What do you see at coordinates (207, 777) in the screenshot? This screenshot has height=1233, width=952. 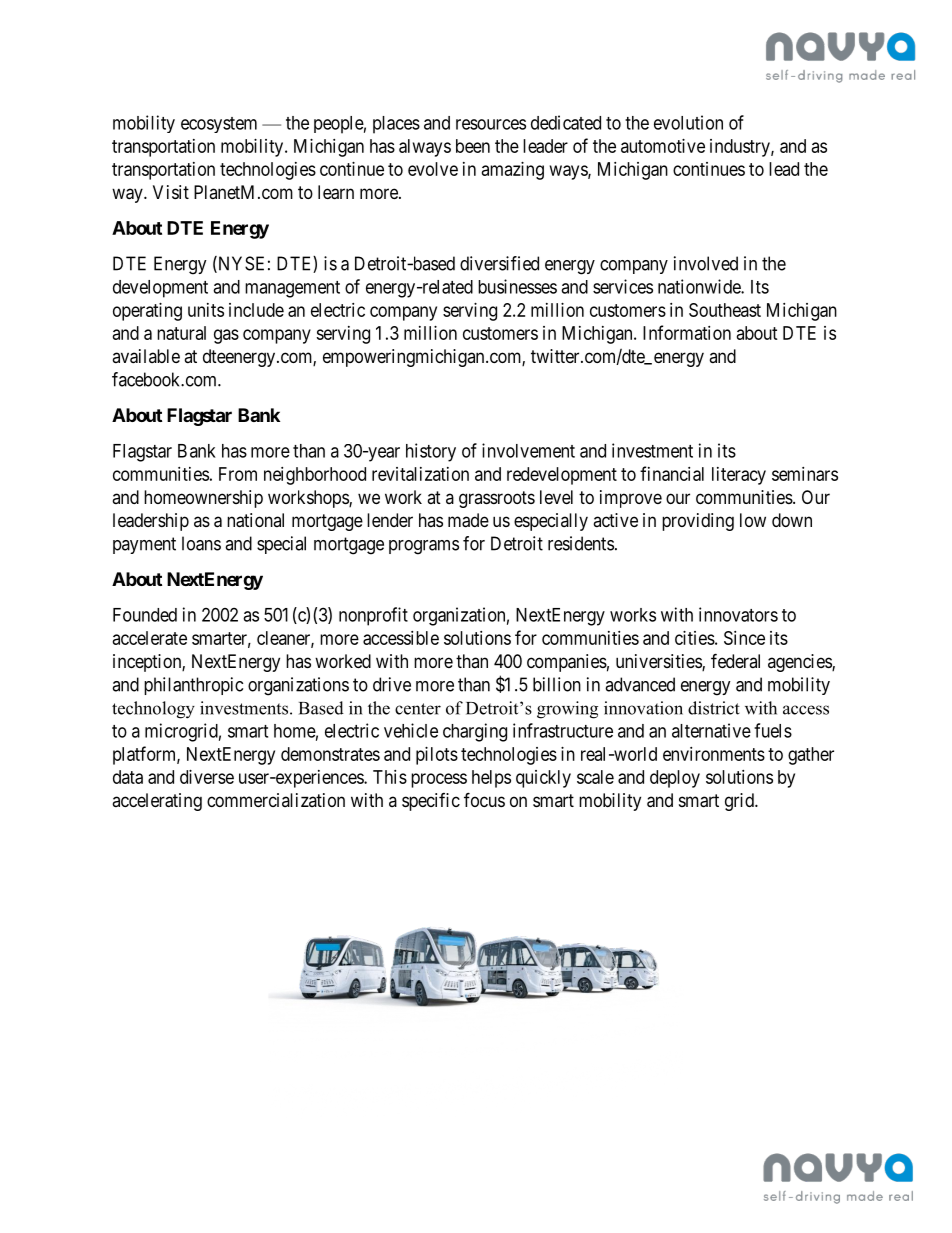 I see `diverse` at bounding box center [207, 777].
